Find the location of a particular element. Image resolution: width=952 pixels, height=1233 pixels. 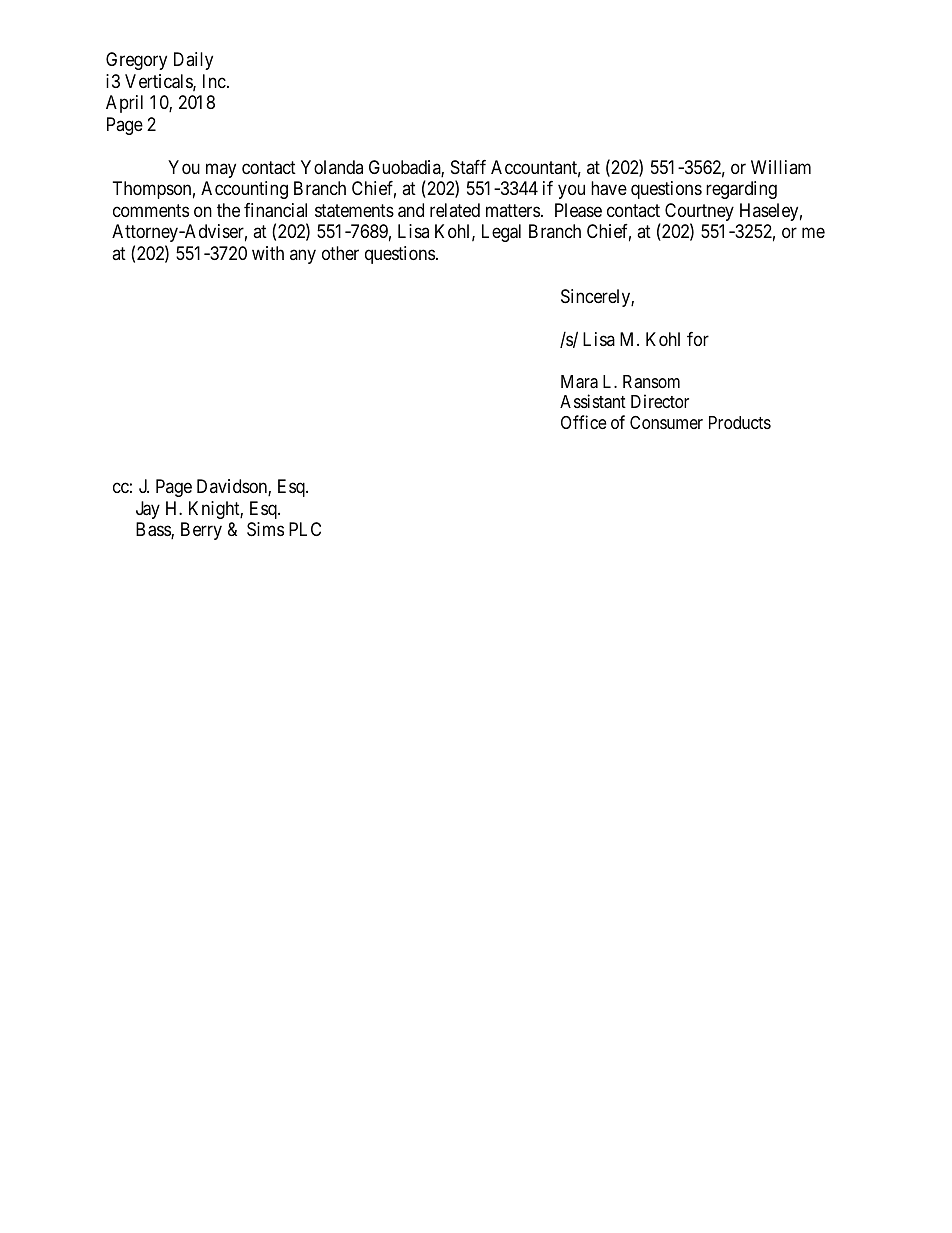

with is located at coordinates (268, 253).
